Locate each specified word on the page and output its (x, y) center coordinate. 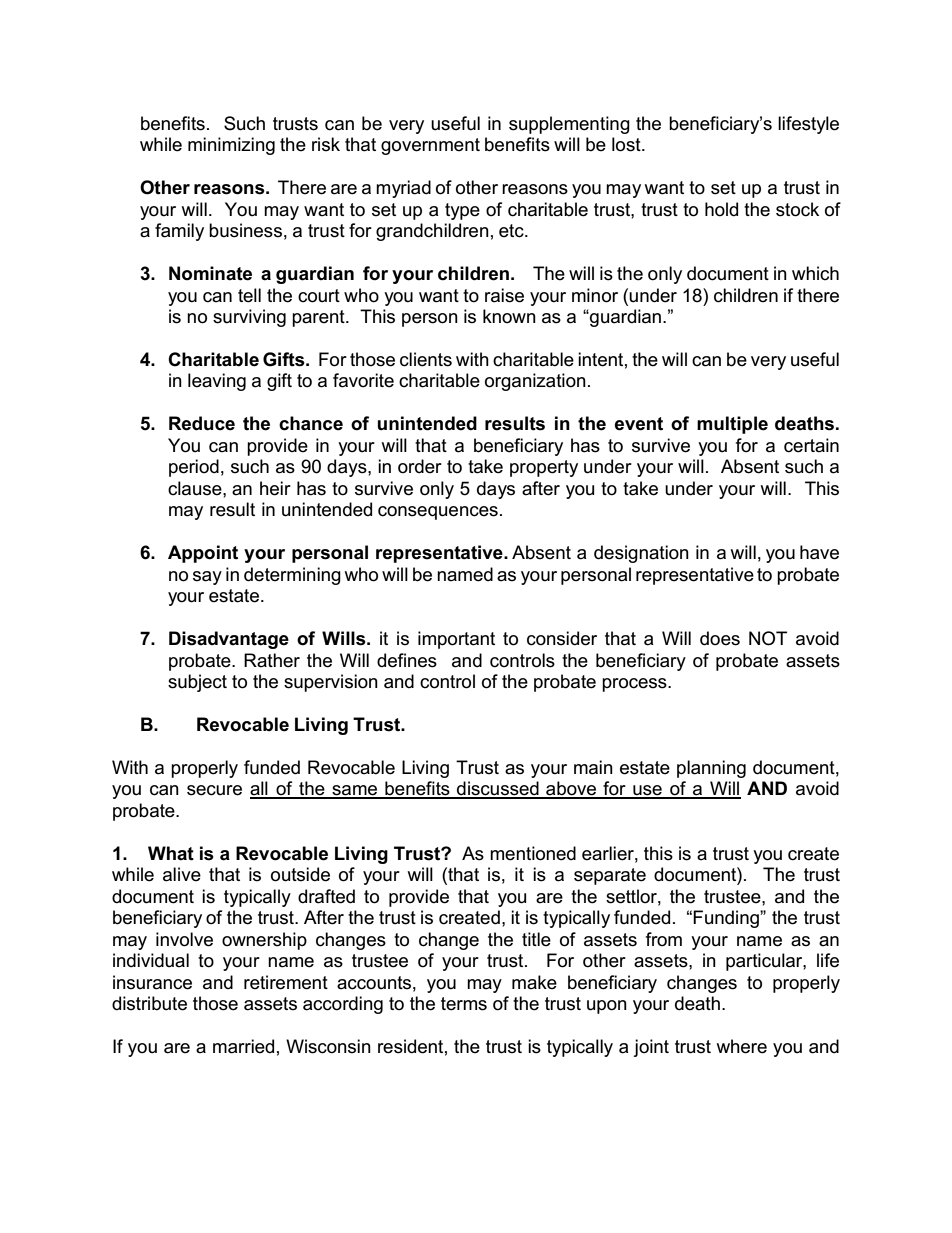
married (243, 1046)
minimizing (231, 146)
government (430, 146)
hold (721, 209)
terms (464, 1004)
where (741, 1046)
